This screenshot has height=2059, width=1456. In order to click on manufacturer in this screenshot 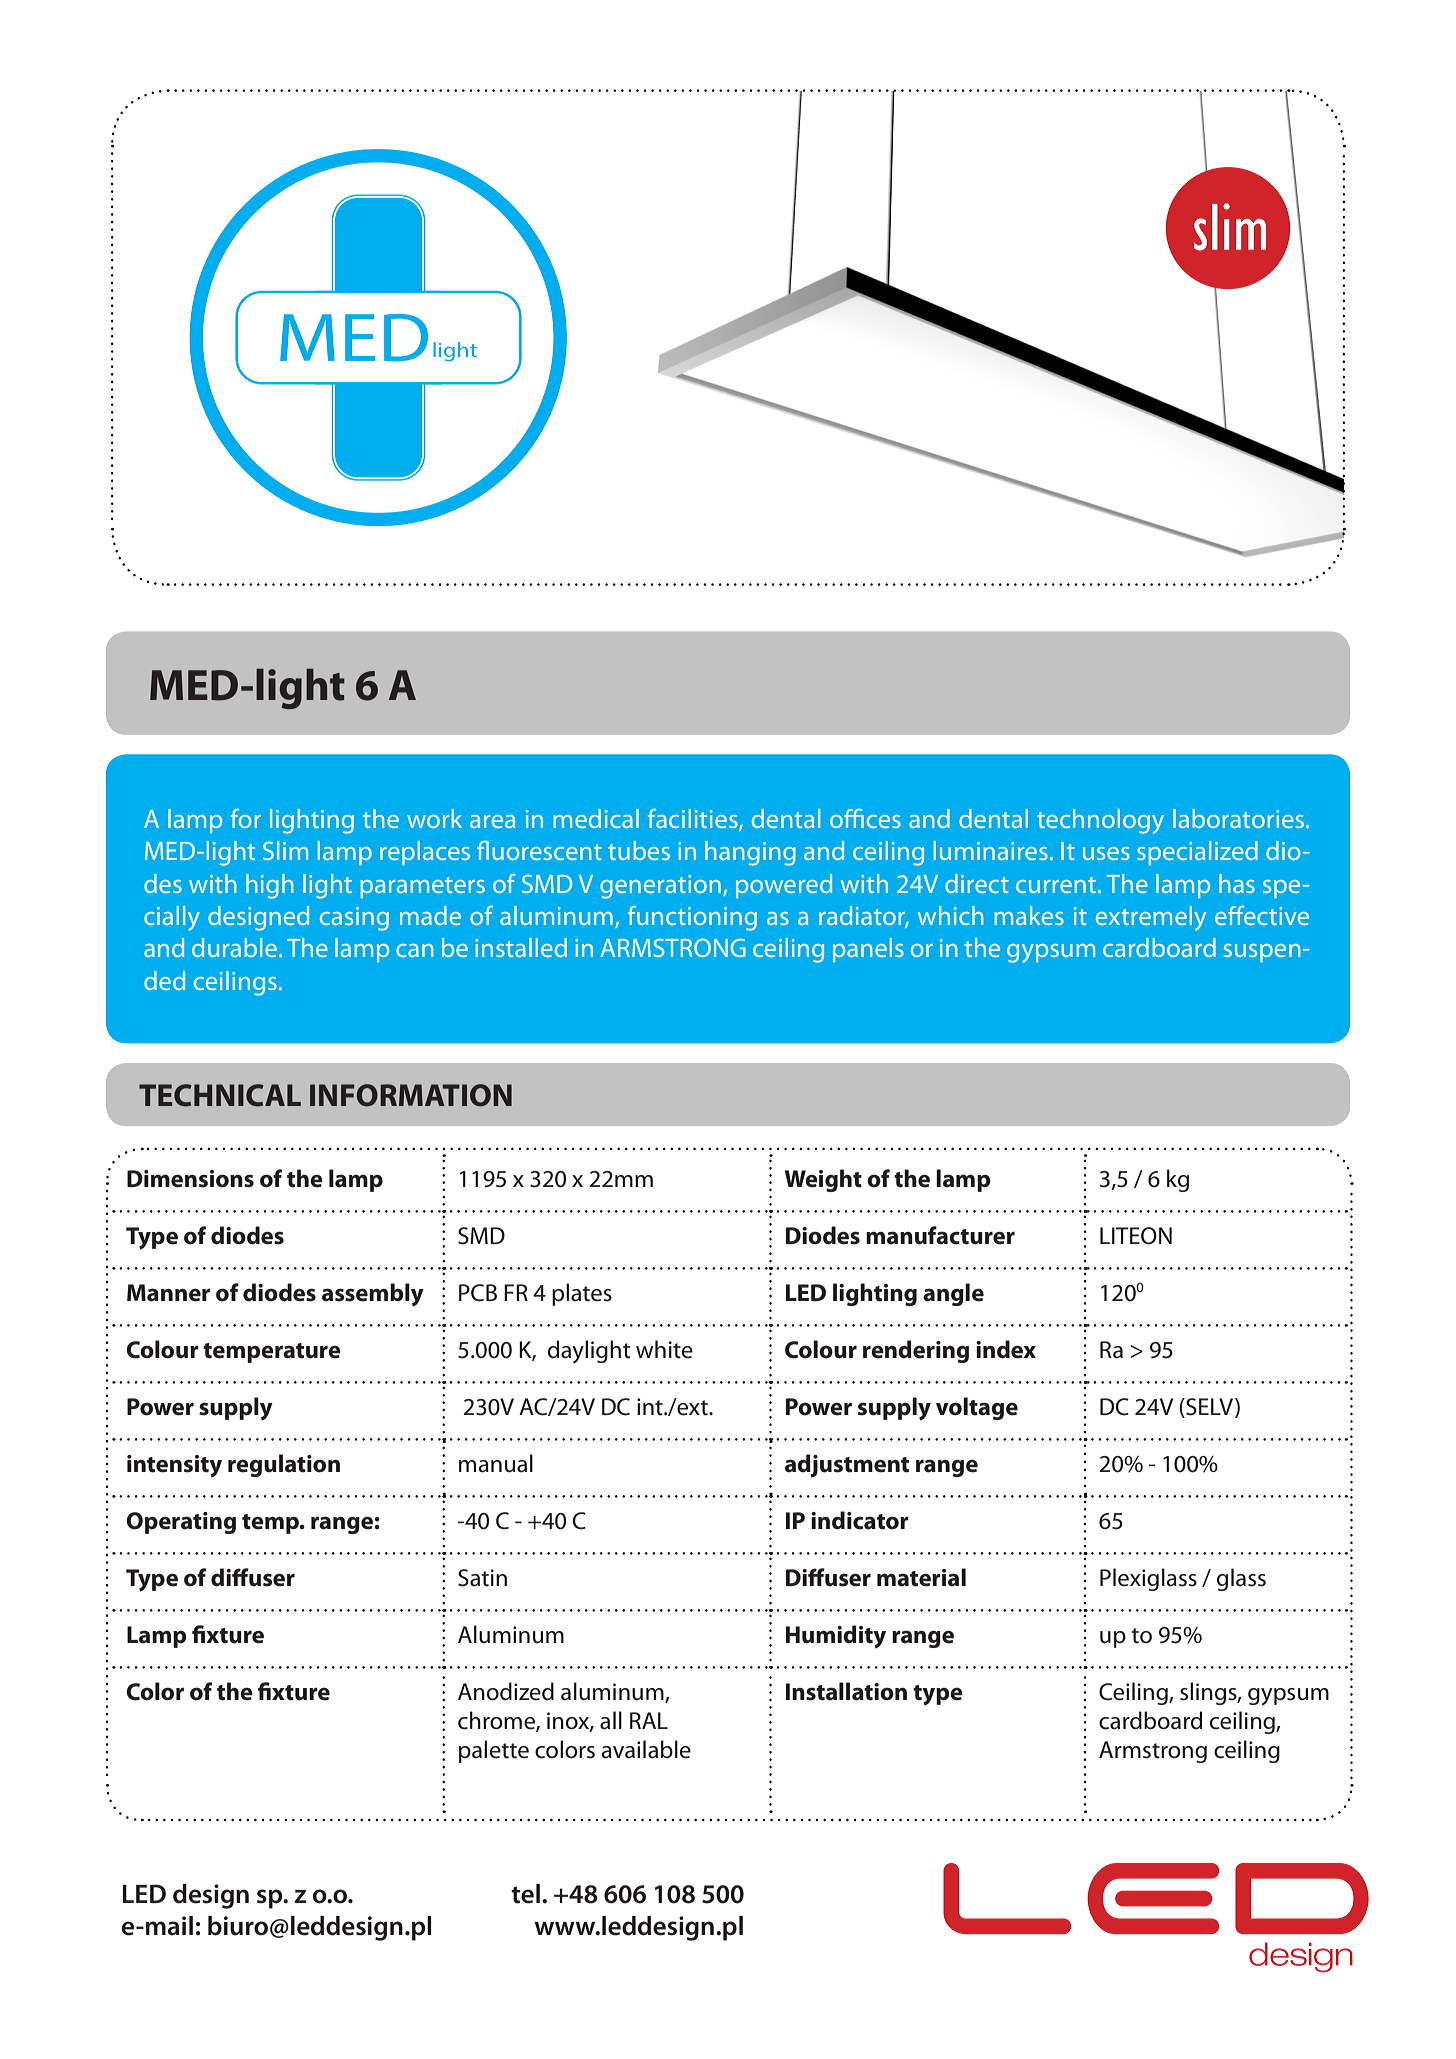, I will do `click(940, 1235)`.
